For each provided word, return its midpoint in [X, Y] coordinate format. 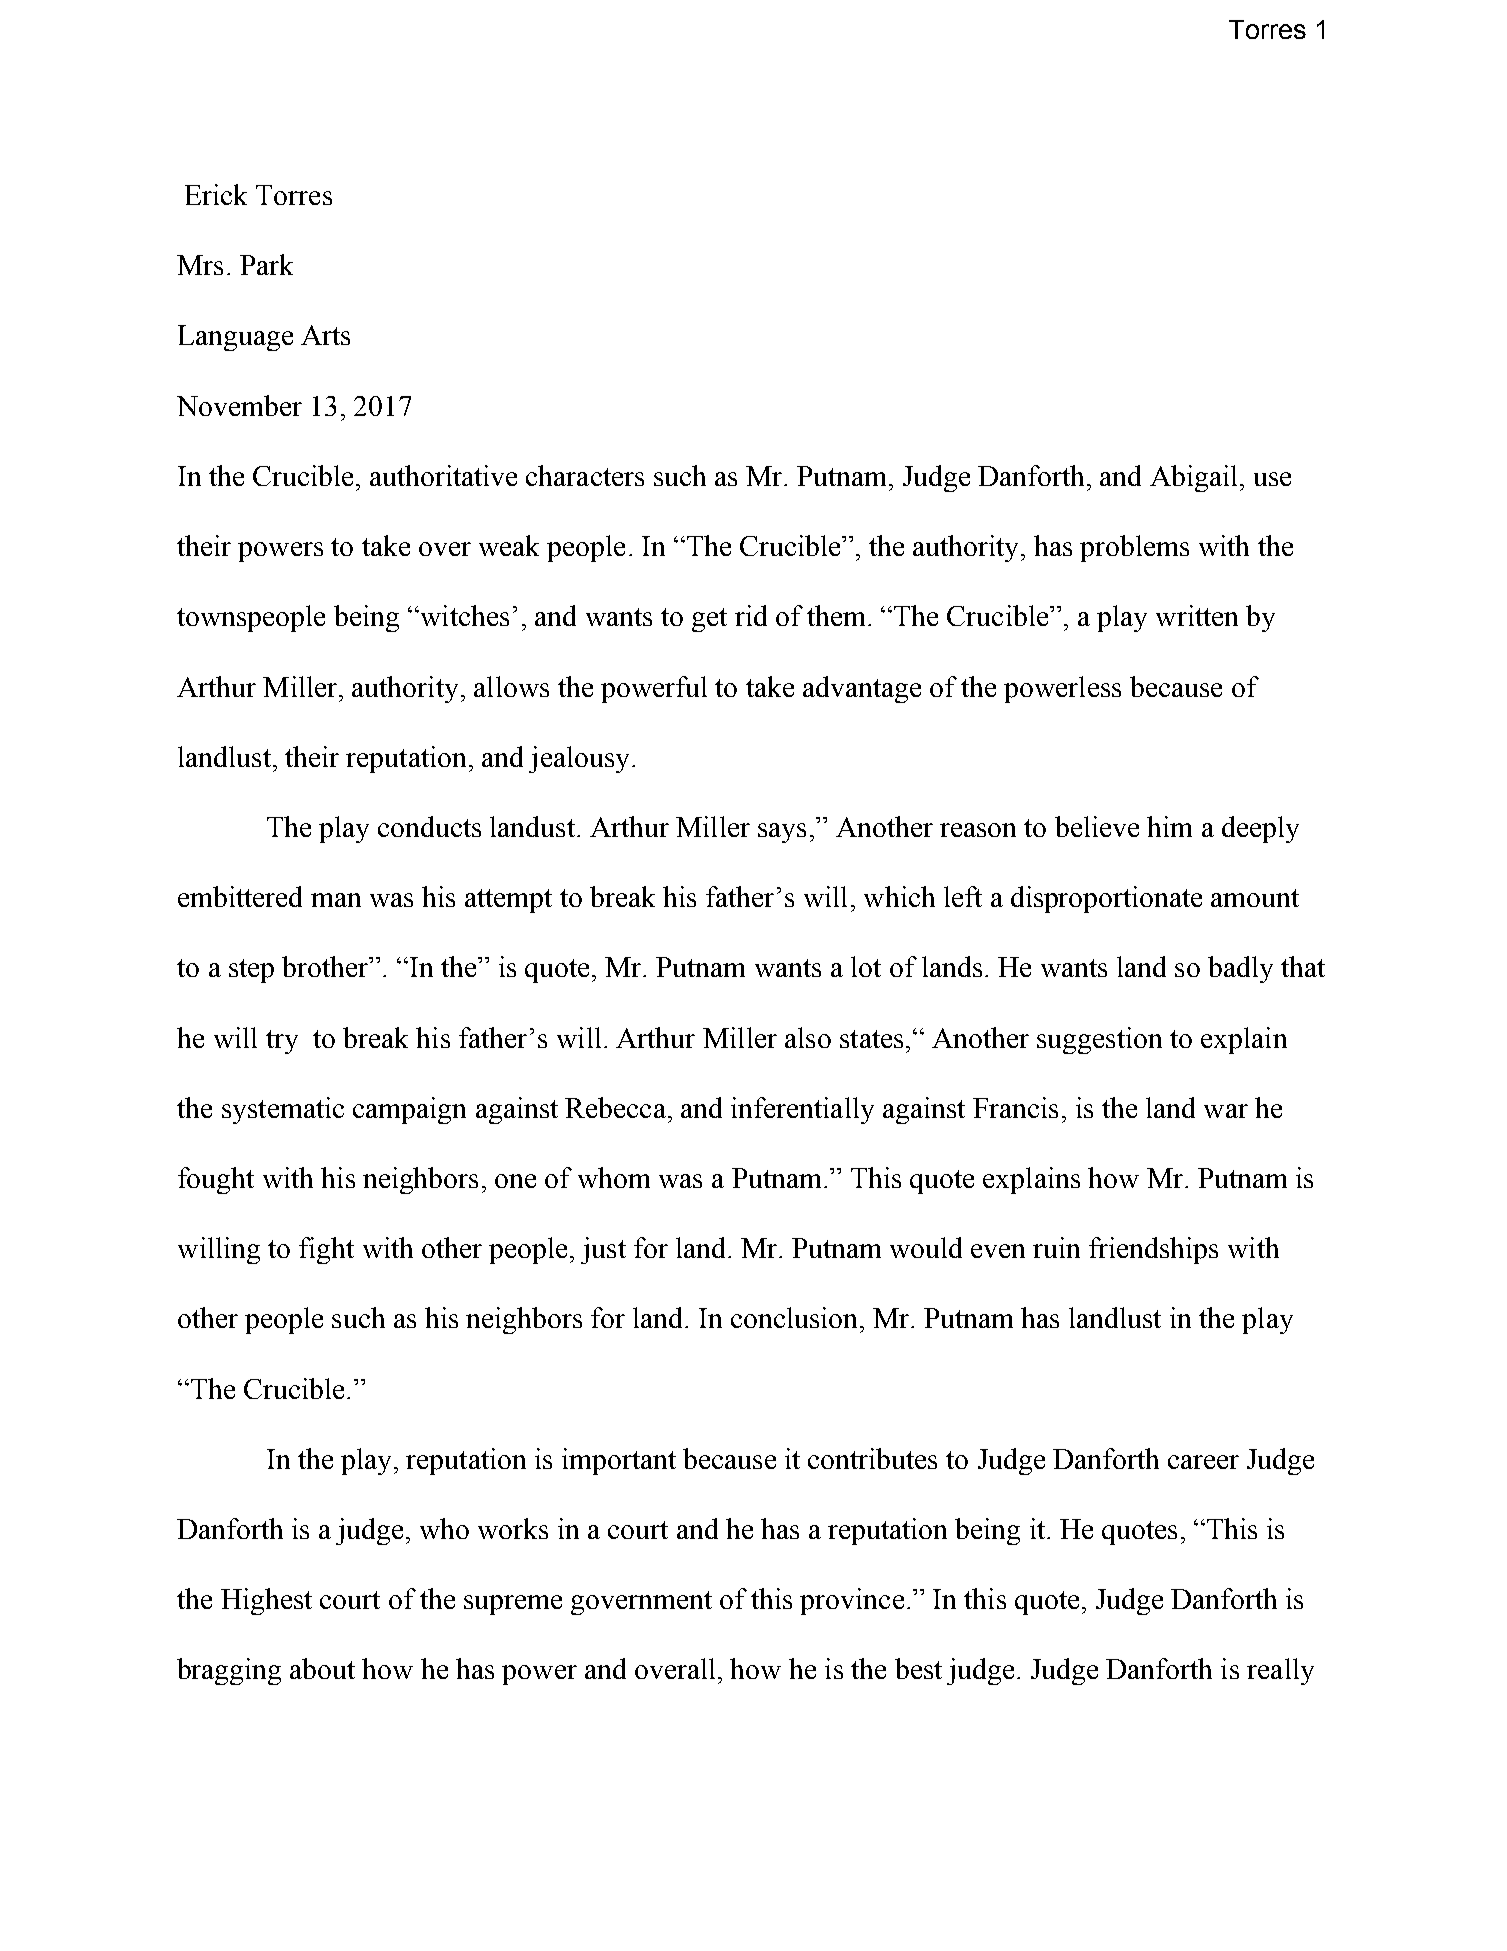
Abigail [1193, 478]
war [1226, 1111]
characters [585, 475]
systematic [283, 1110]
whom [614, 1177]
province [852, 1601]
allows [511, 686]
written [1197, 615]
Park [266, 264]
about [322, 1668]
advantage [862, 689]
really [1280, 1671]
